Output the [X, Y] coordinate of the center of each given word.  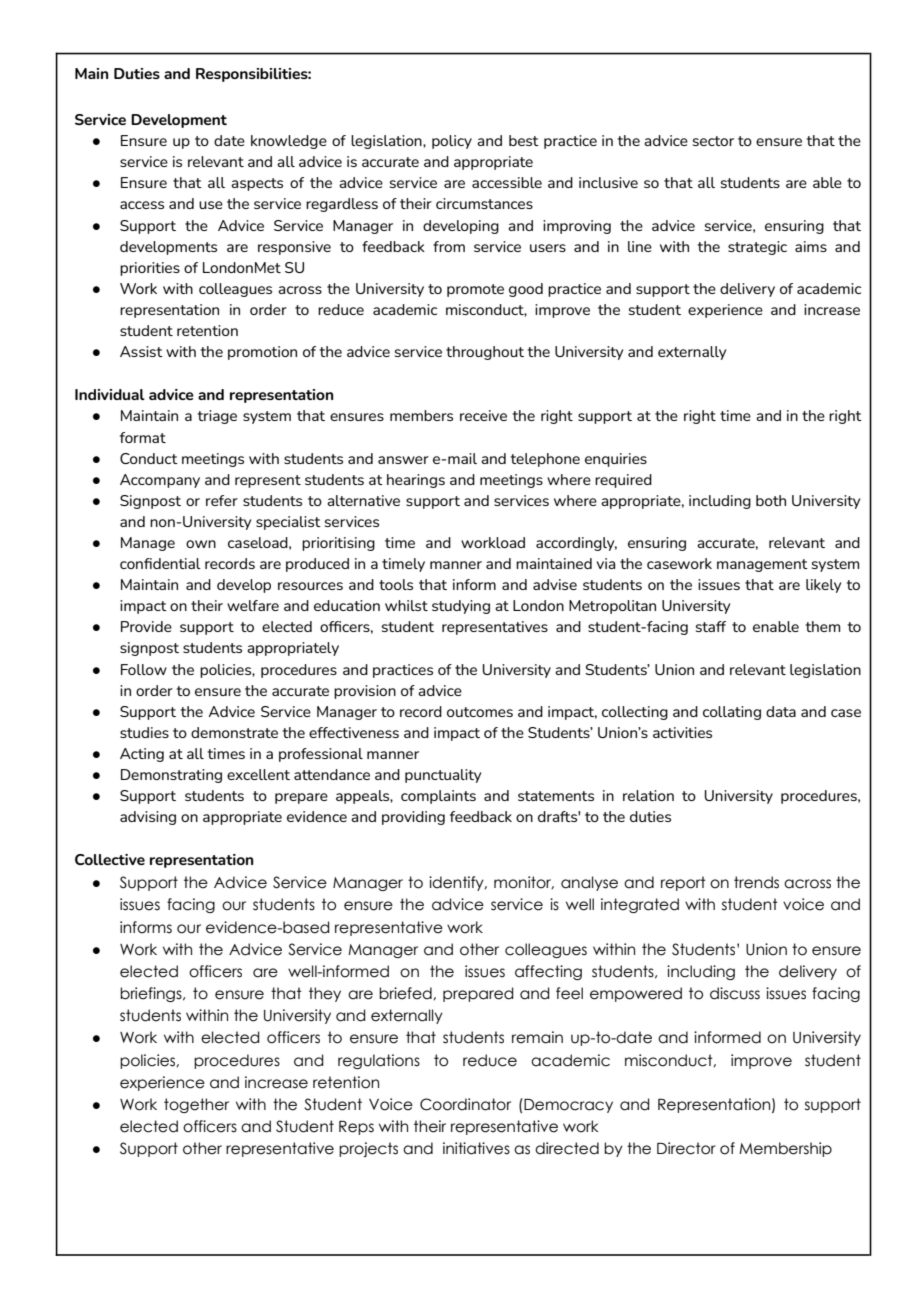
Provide [146, 626]
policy [452, 142]
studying [461, 607]
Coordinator [465, 1104]
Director [686, 1148]
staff [711, 626]
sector [713, 141]
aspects [257, 184]
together [196, 1105]
